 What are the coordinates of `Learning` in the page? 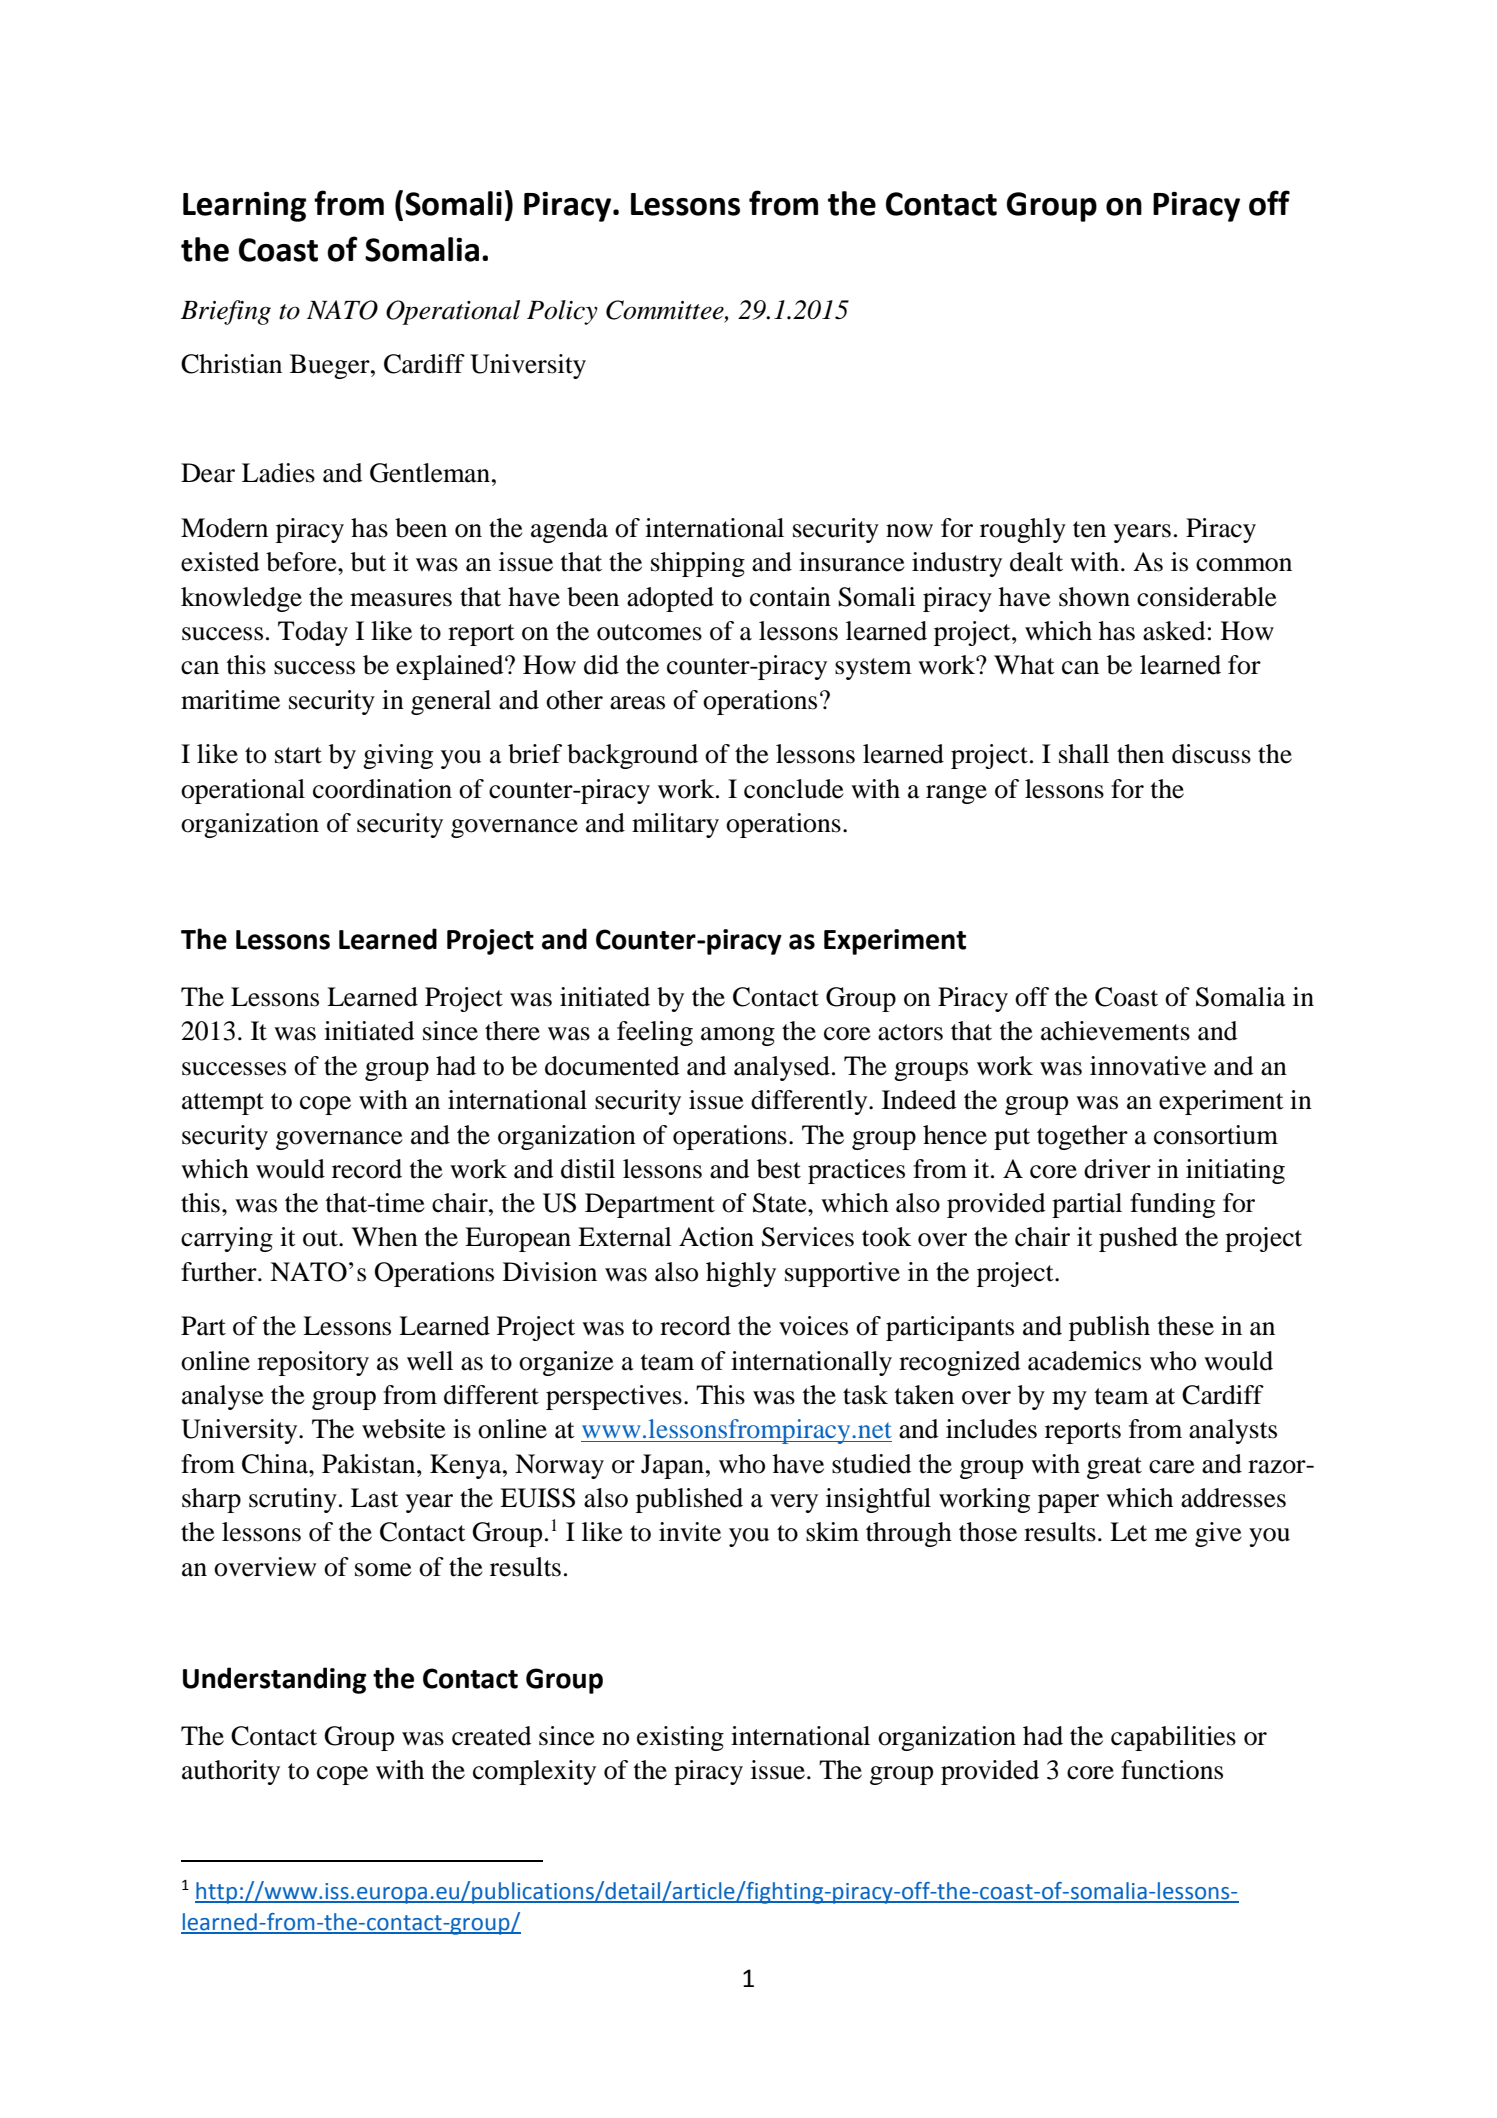 It's located at (244, 207).
